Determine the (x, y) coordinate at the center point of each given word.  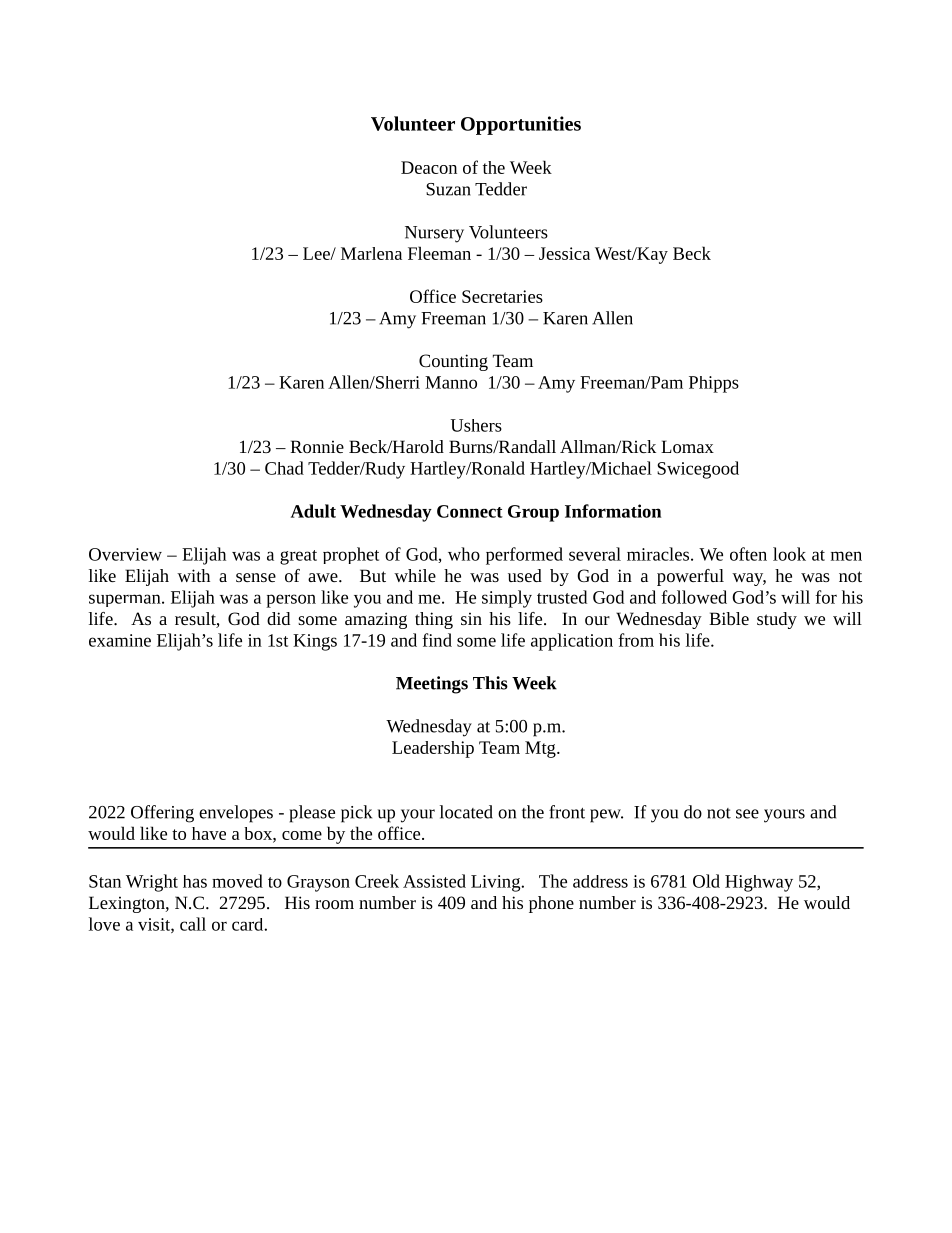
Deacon (429, 167)
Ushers (476, 425)
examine (120, 640)
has (195, 881)
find (437, 640)
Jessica (564, 253)
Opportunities (521, 125)
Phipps (714, 384)
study (777, 620)
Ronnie (317, 446)
